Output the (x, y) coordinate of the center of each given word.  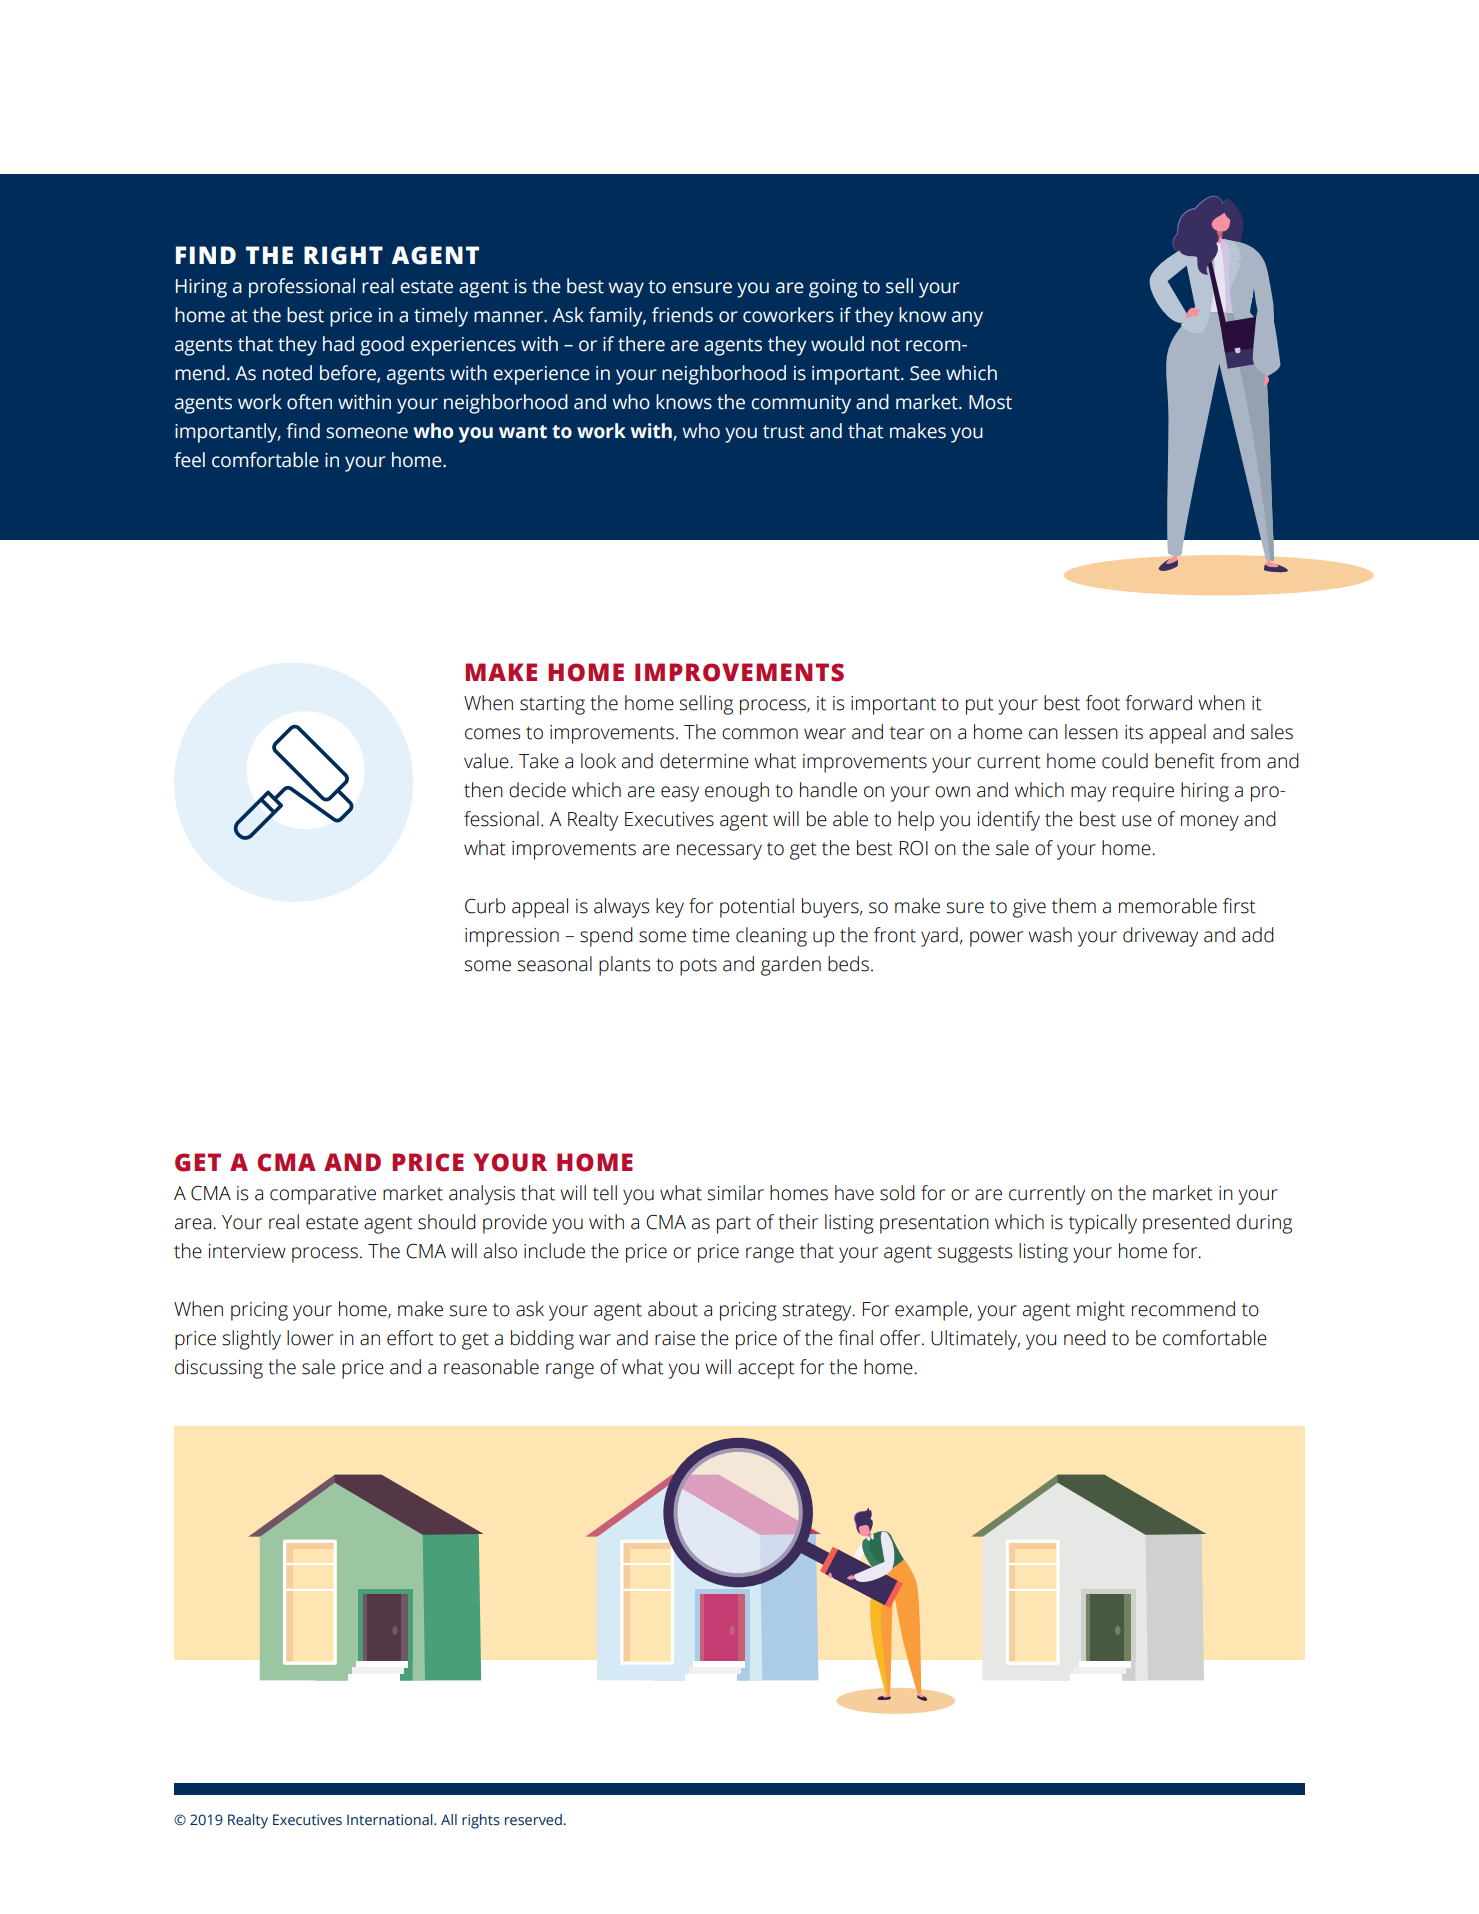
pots (698, 967)
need (1085, 1338)
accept (766, 1370)
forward (1158, 703)
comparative (323, 1195)
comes (492, 734)
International (391, 1820)
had (338, 344)
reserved (534, 1820)
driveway (1160, 937)
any (967, 319)
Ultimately (975, 1340)
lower (310, 1338)
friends (682, 315)
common (760, 734)
